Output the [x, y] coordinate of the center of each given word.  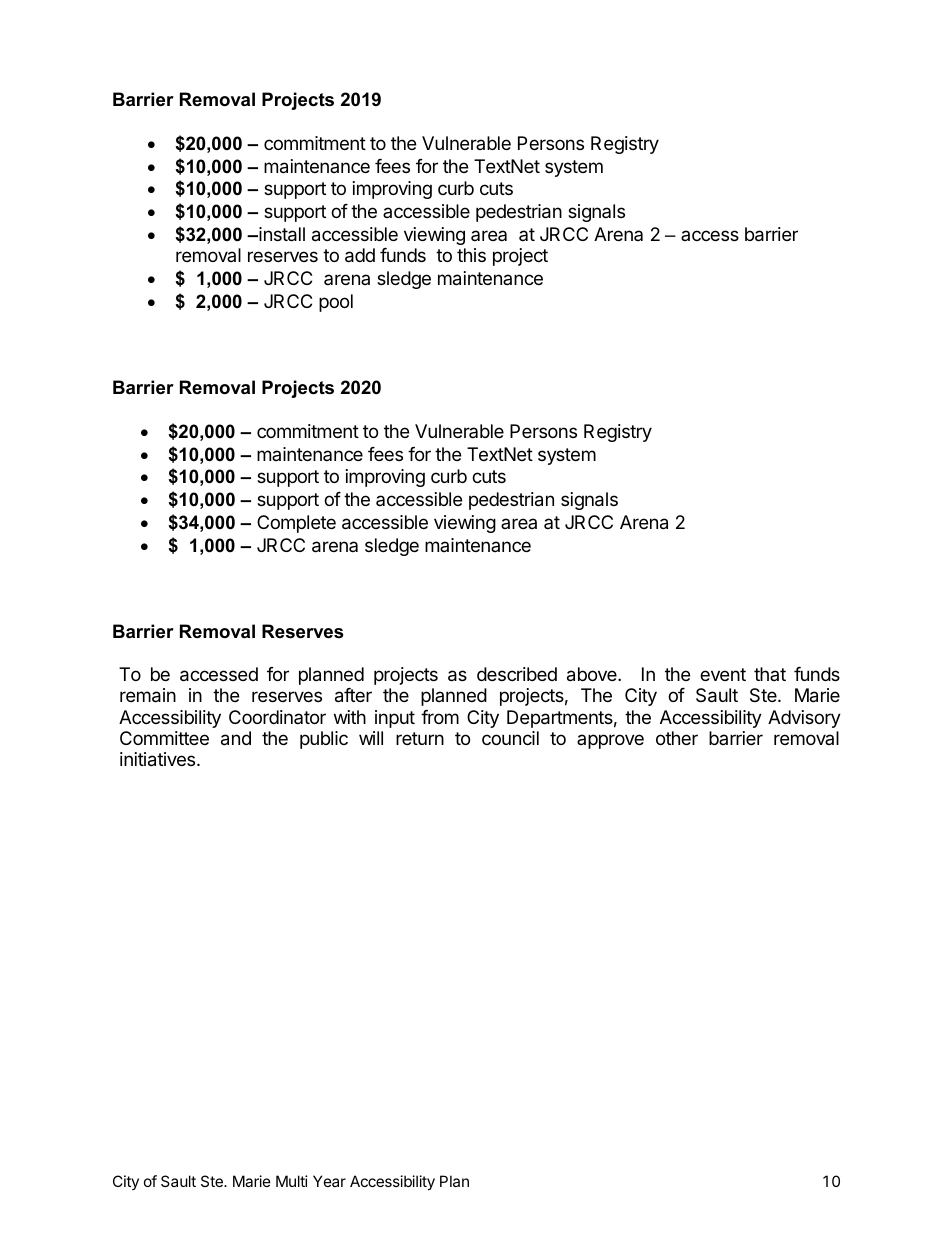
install [281, 234]
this [471, 255]
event [723, 674]
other [677, 738]
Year [329, 1181]
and [236, 738]
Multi [292, 1181]
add [360, 255]
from [440, 717]
